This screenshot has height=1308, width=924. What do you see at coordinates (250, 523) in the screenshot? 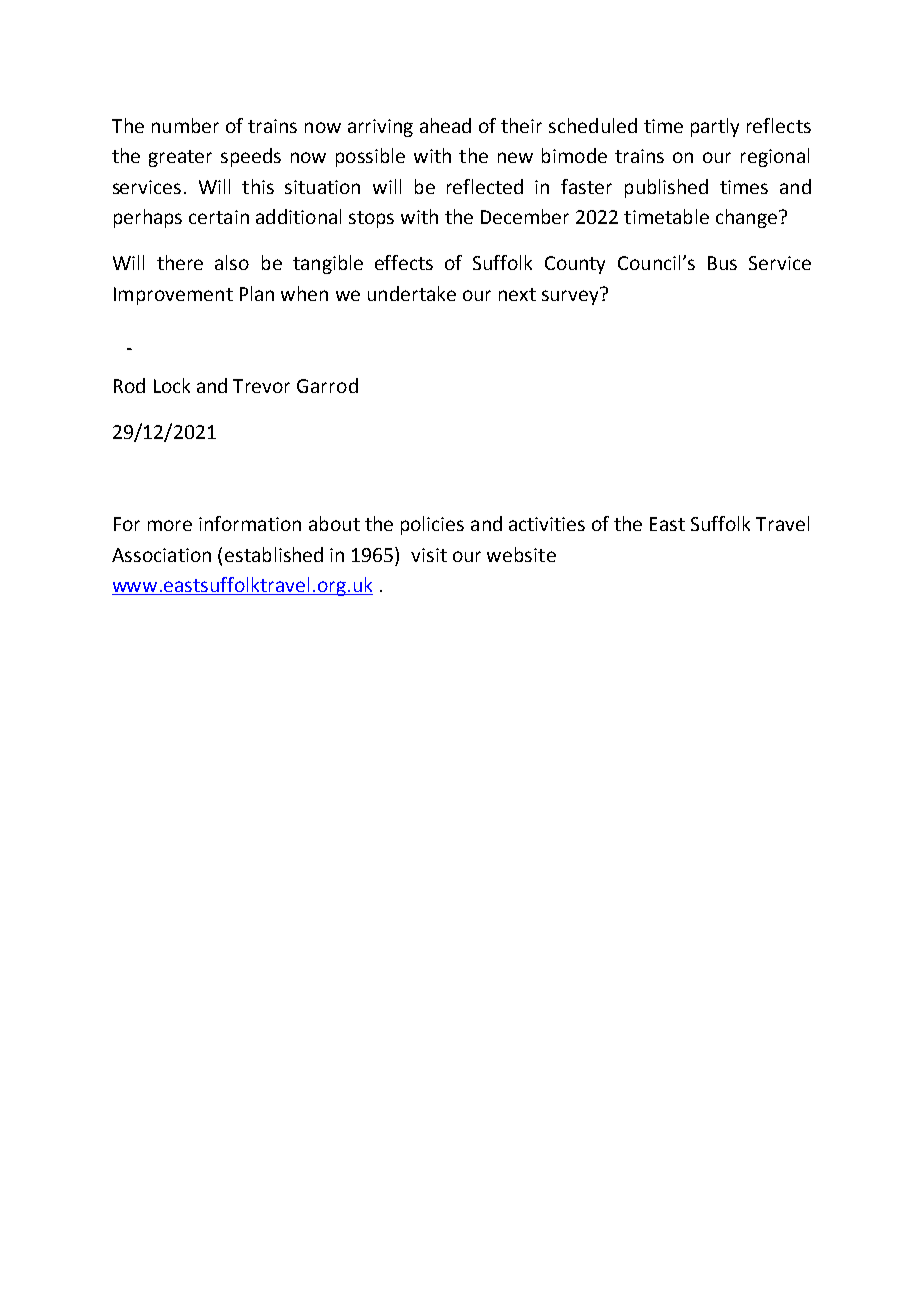
I see `information` at bounding box center [250, 523].
